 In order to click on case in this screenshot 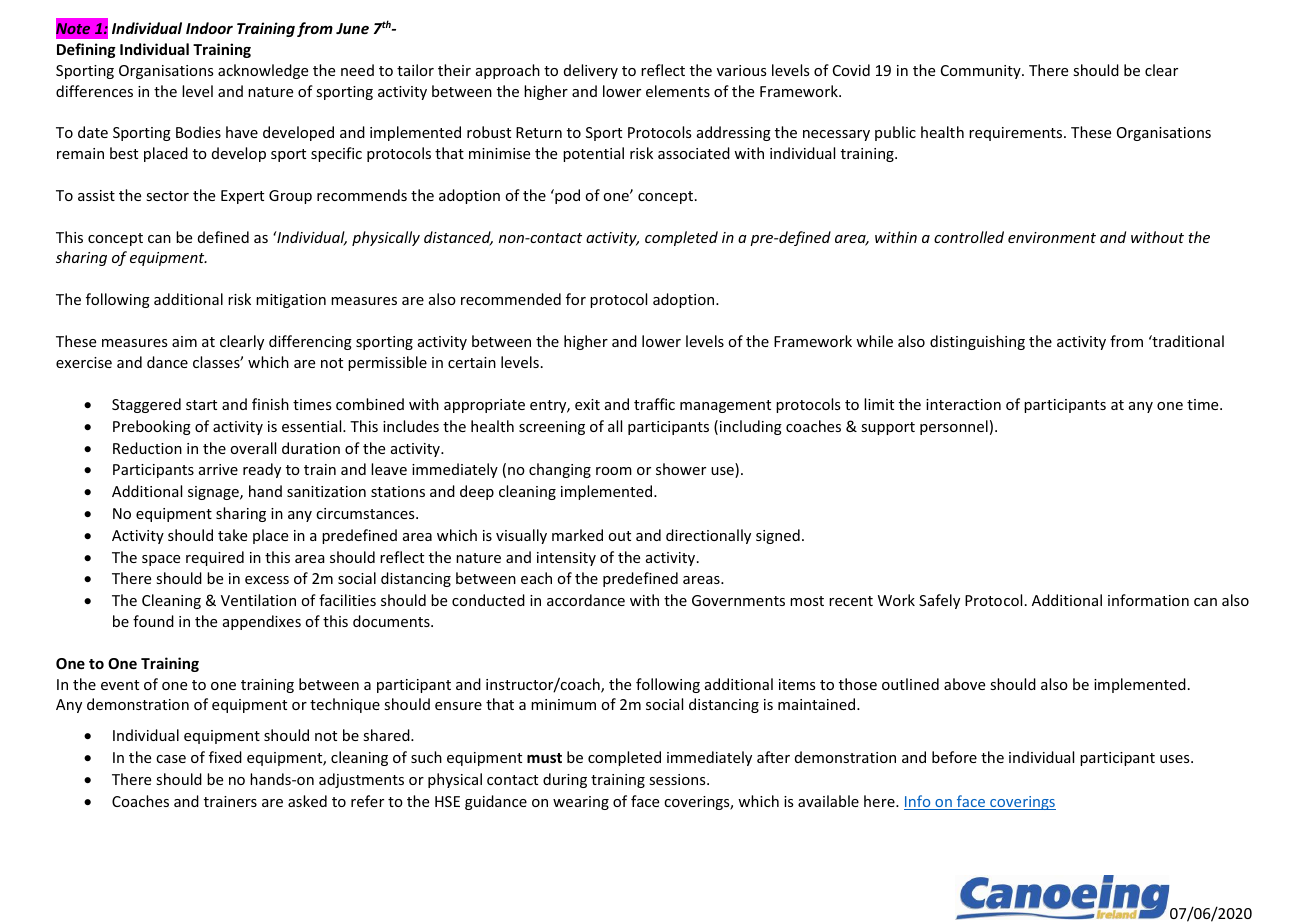, I will do `click(171, 759)`.
